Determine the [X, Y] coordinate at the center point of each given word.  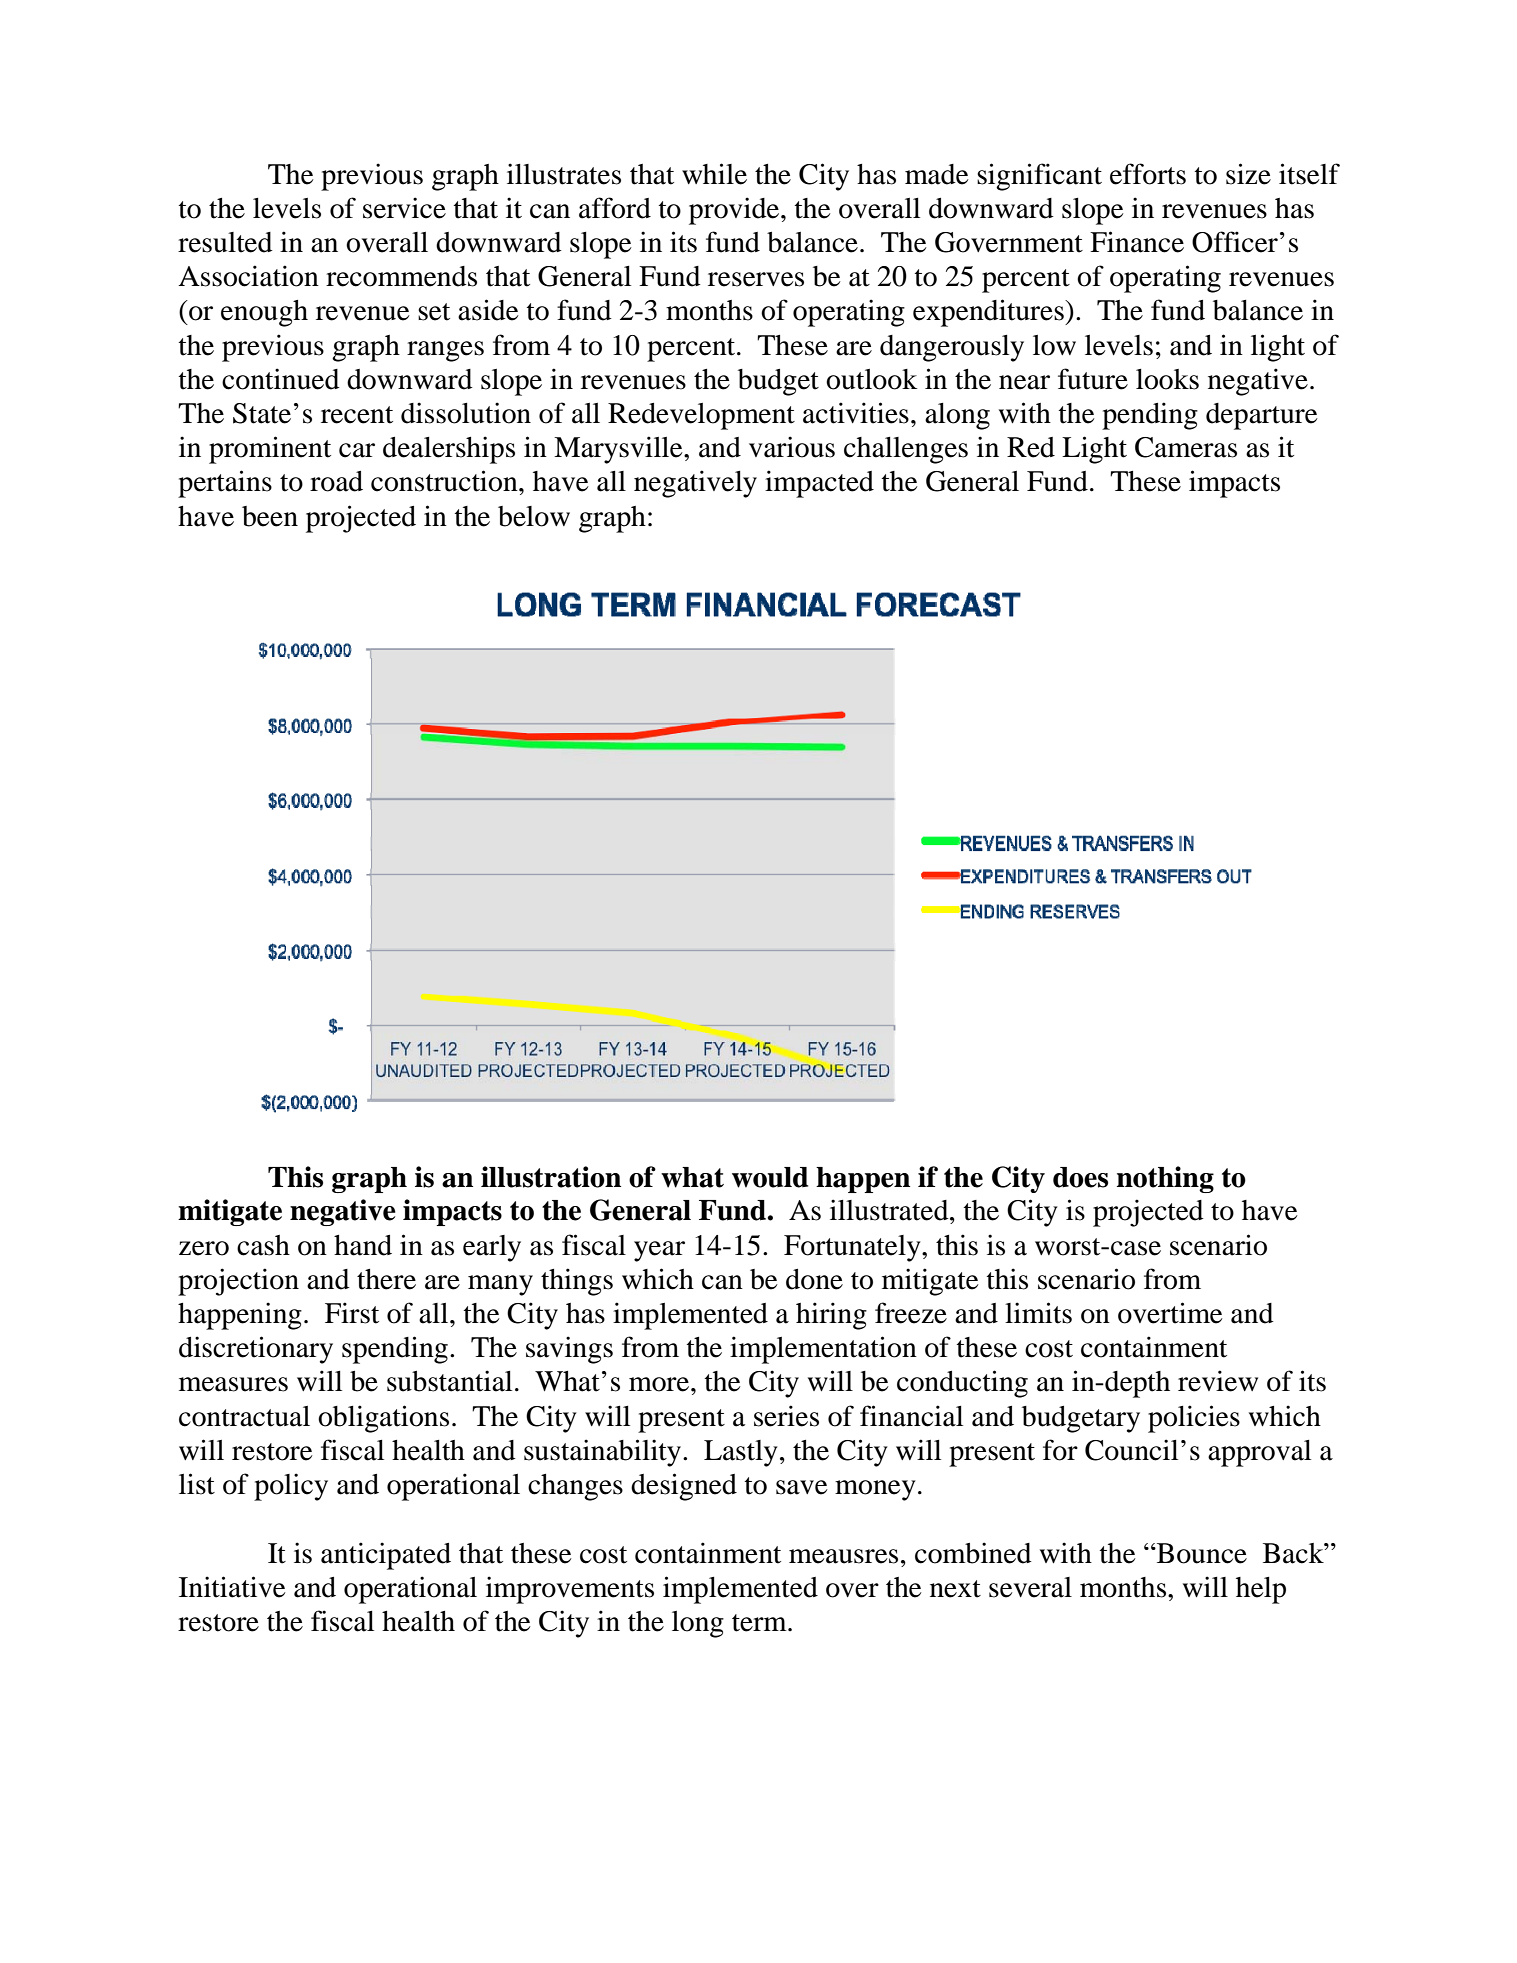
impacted [819, 484]
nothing [1165, 1179]
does [1080, 1177]
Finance [1137, 242]
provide [735, 211]
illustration [551, 1177]
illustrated [890, 1210]
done [814, 1279]
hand [363, 1245]
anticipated [386, 1556]
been [270, 516]
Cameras [1186, 447]
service [404, 208]
